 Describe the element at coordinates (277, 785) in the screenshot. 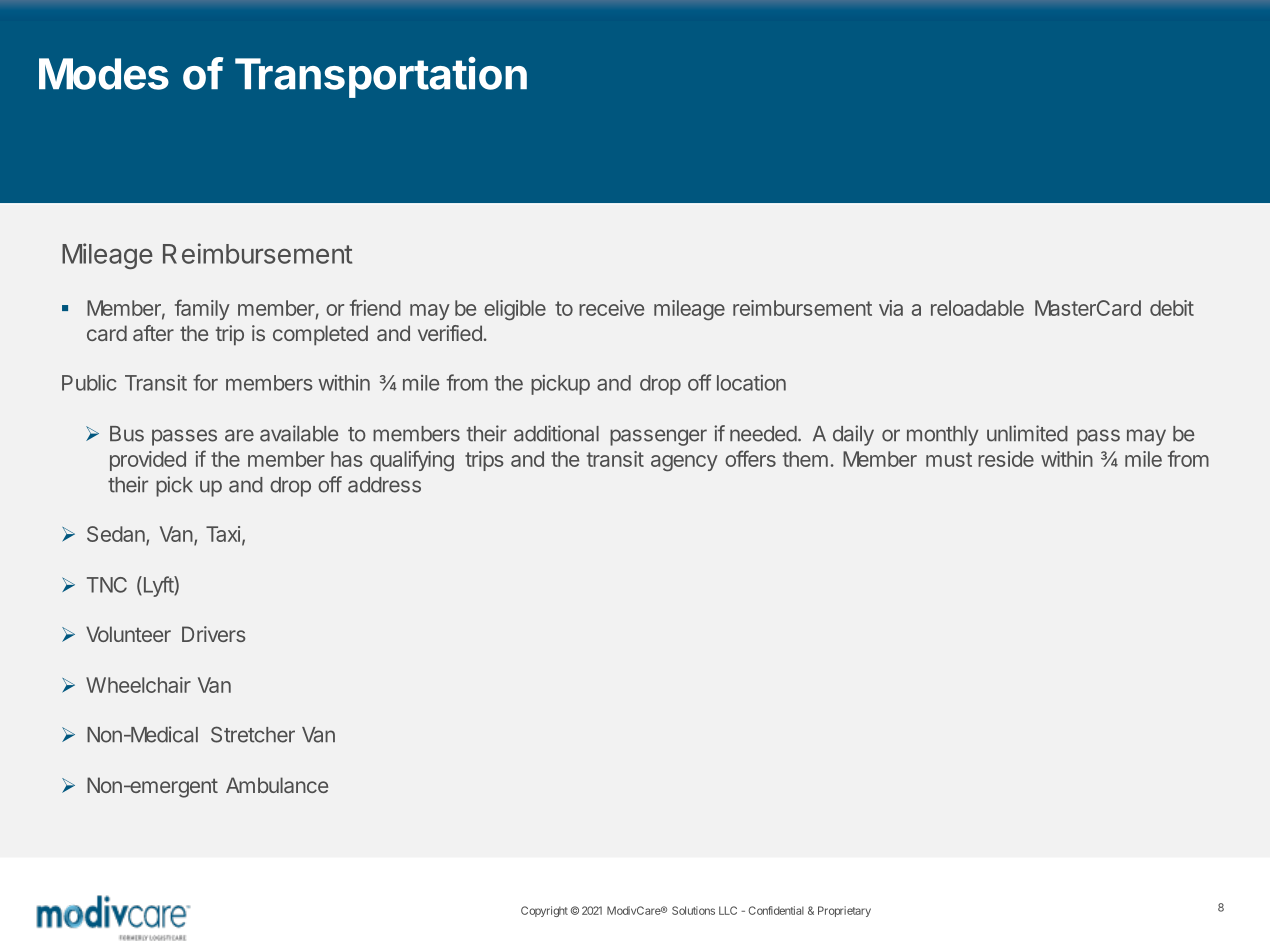

I see `Ambulance` at that location.
